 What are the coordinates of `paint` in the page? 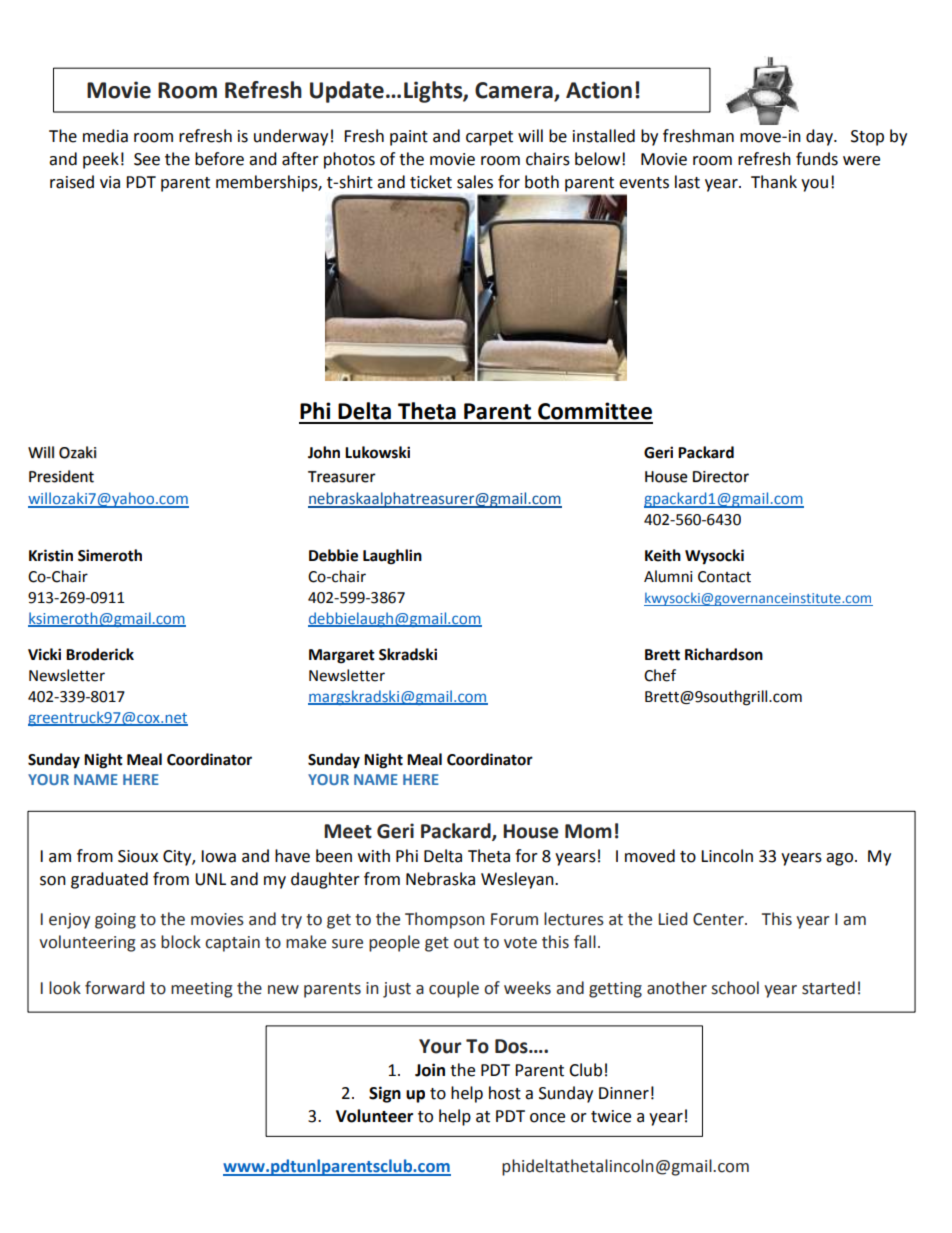 It's located at (409, 138).
